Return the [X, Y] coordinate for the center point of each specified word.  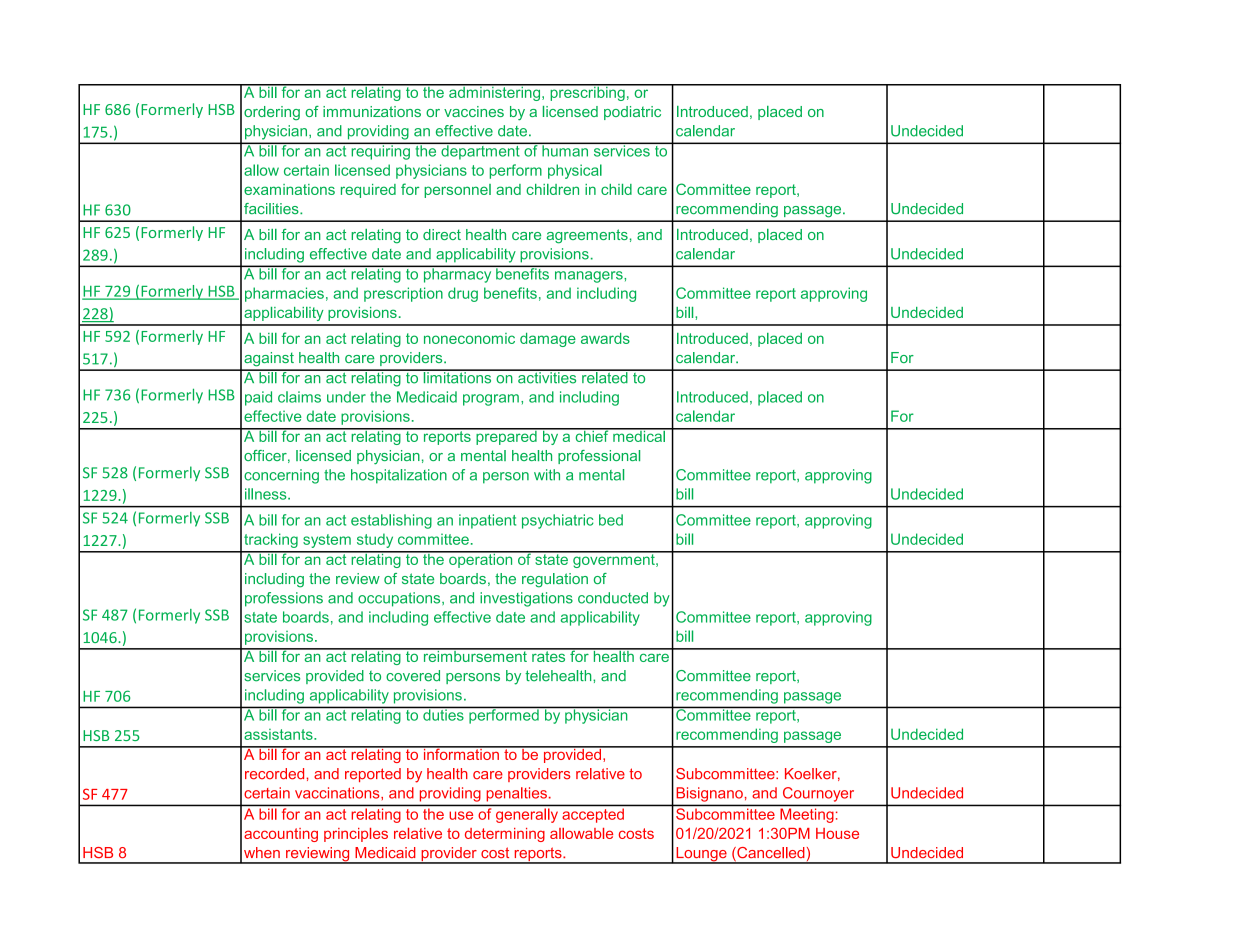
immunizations [372, 111]
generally [527, 815]
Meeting [807, 816]
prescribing [587, 92]
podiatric [632, 113]
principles [356, 835]
